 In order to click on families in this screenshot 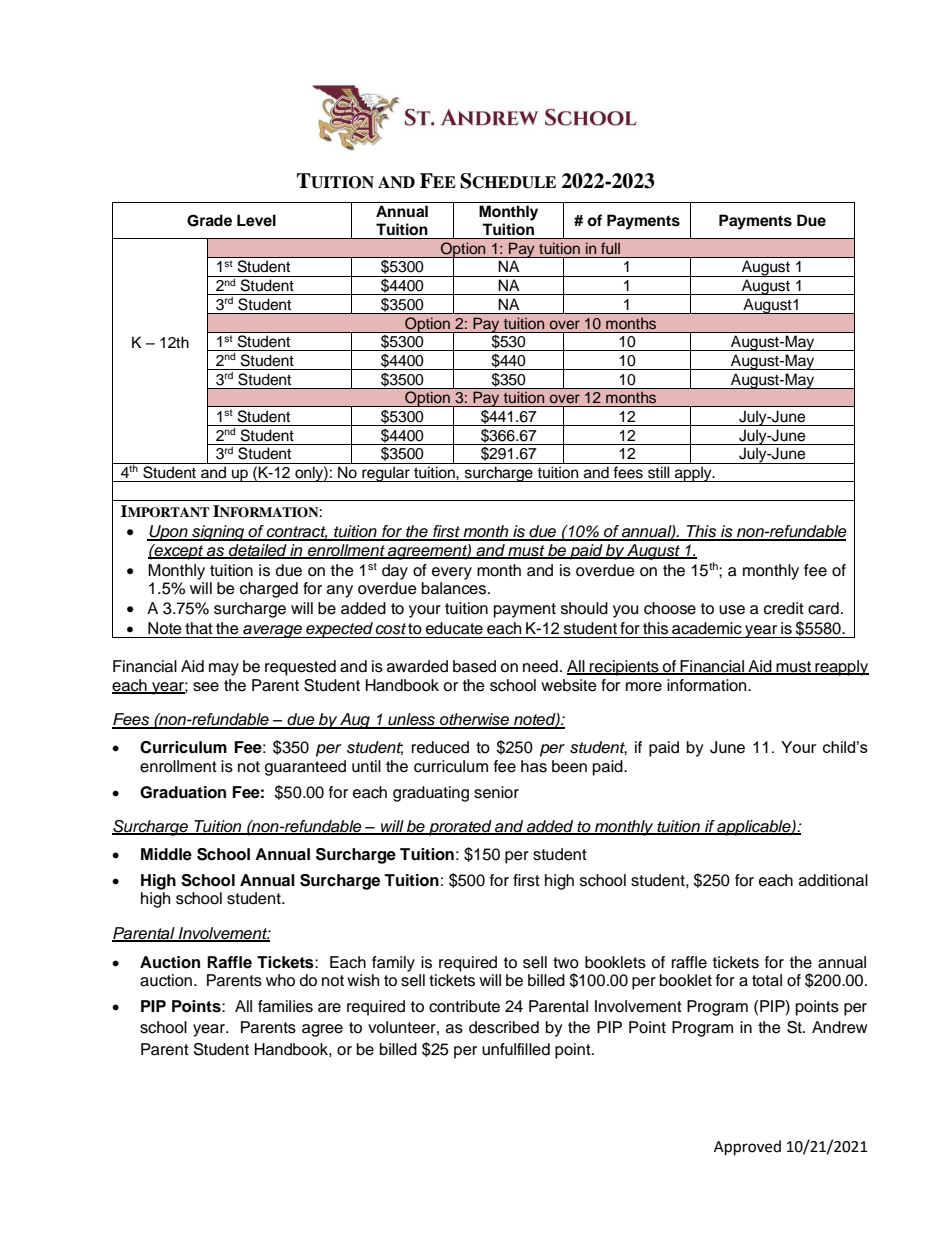, I will do `click(285, 1006)`.
